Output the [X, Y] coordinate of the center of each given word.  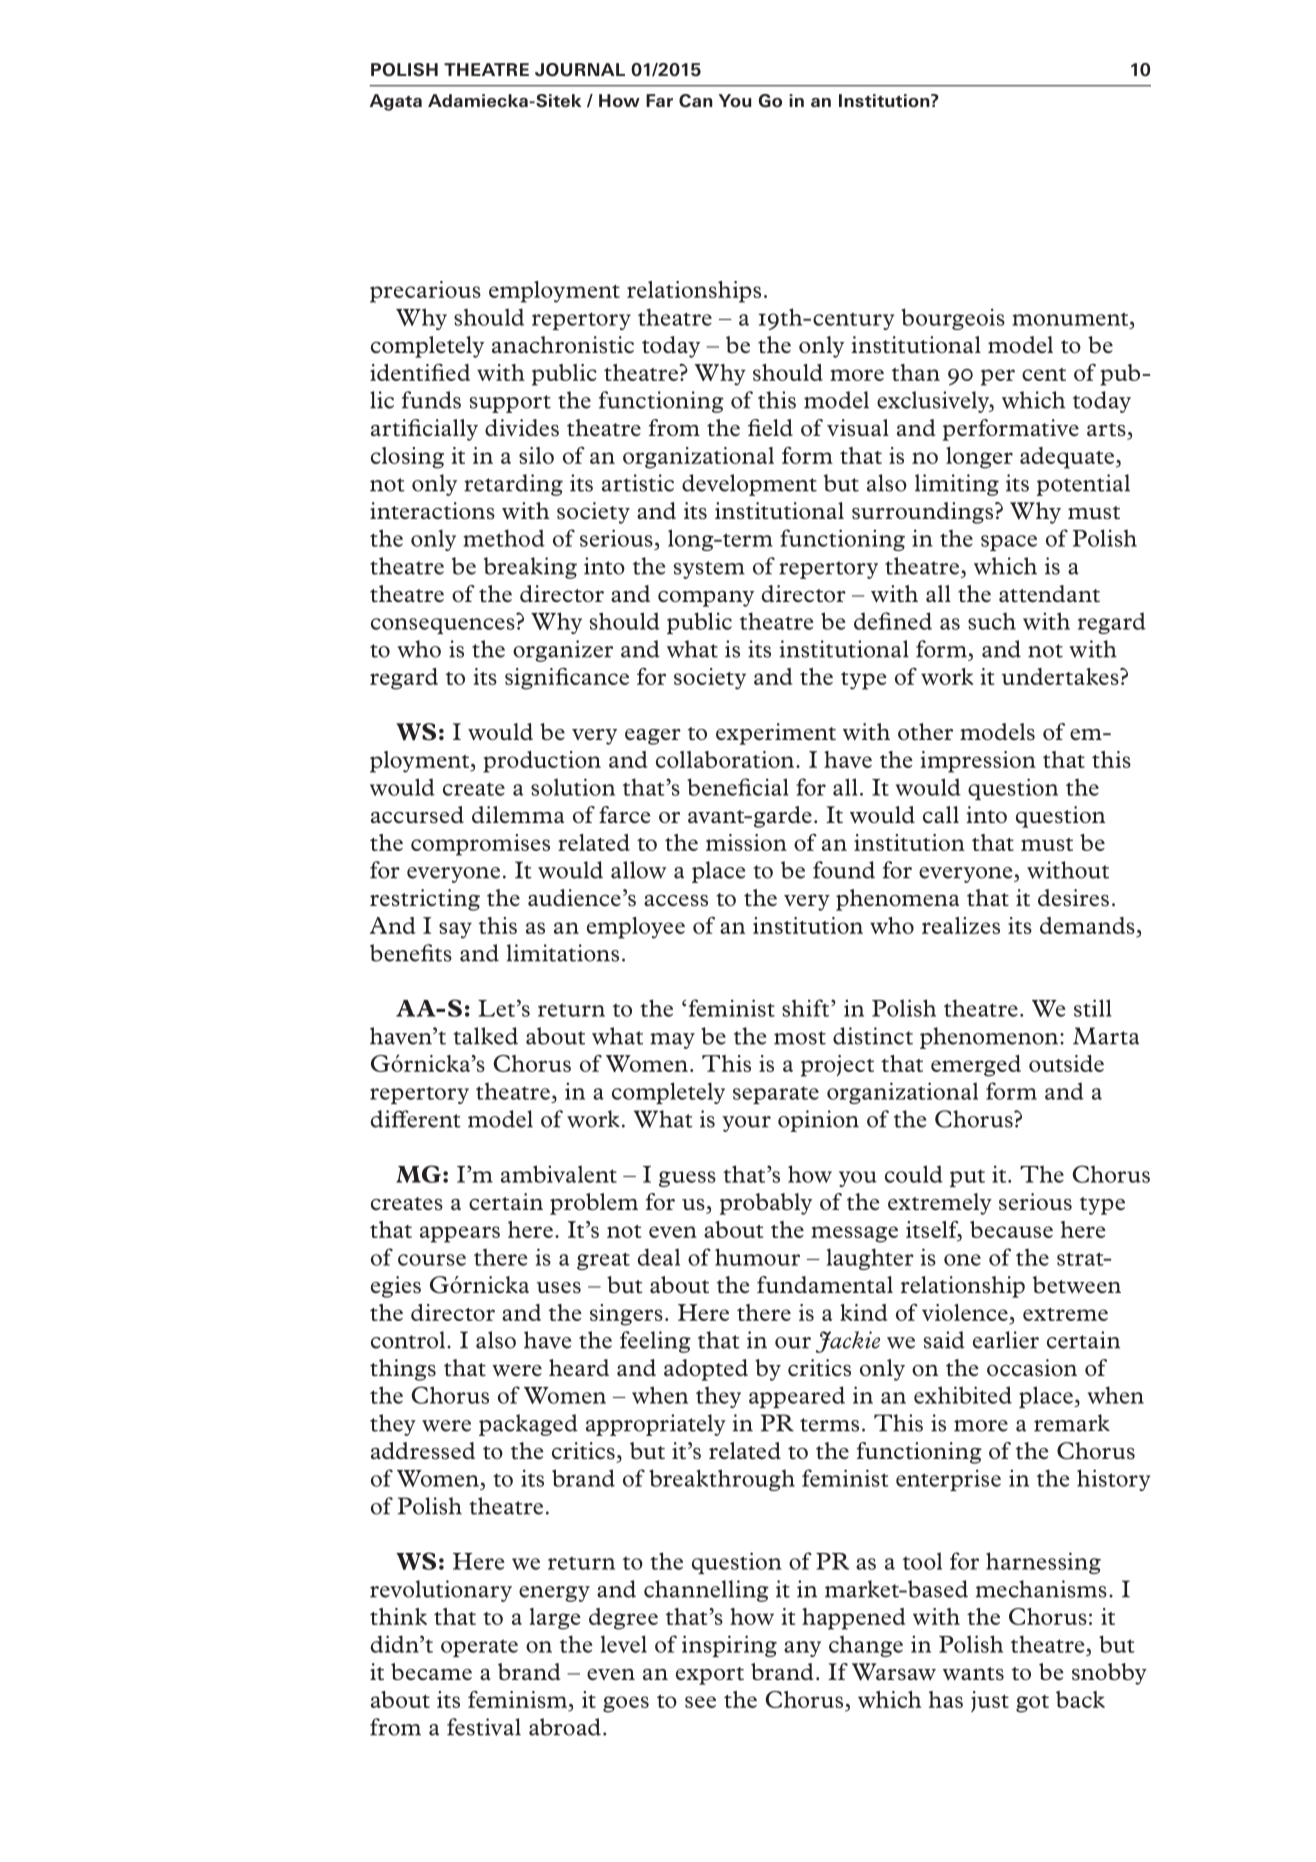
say [455, 930]
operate [479, 1648]
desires [1073, 898]
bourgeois [953, 319]
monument [1071, 319]
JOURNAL [580, 70]
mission [746, 842]
